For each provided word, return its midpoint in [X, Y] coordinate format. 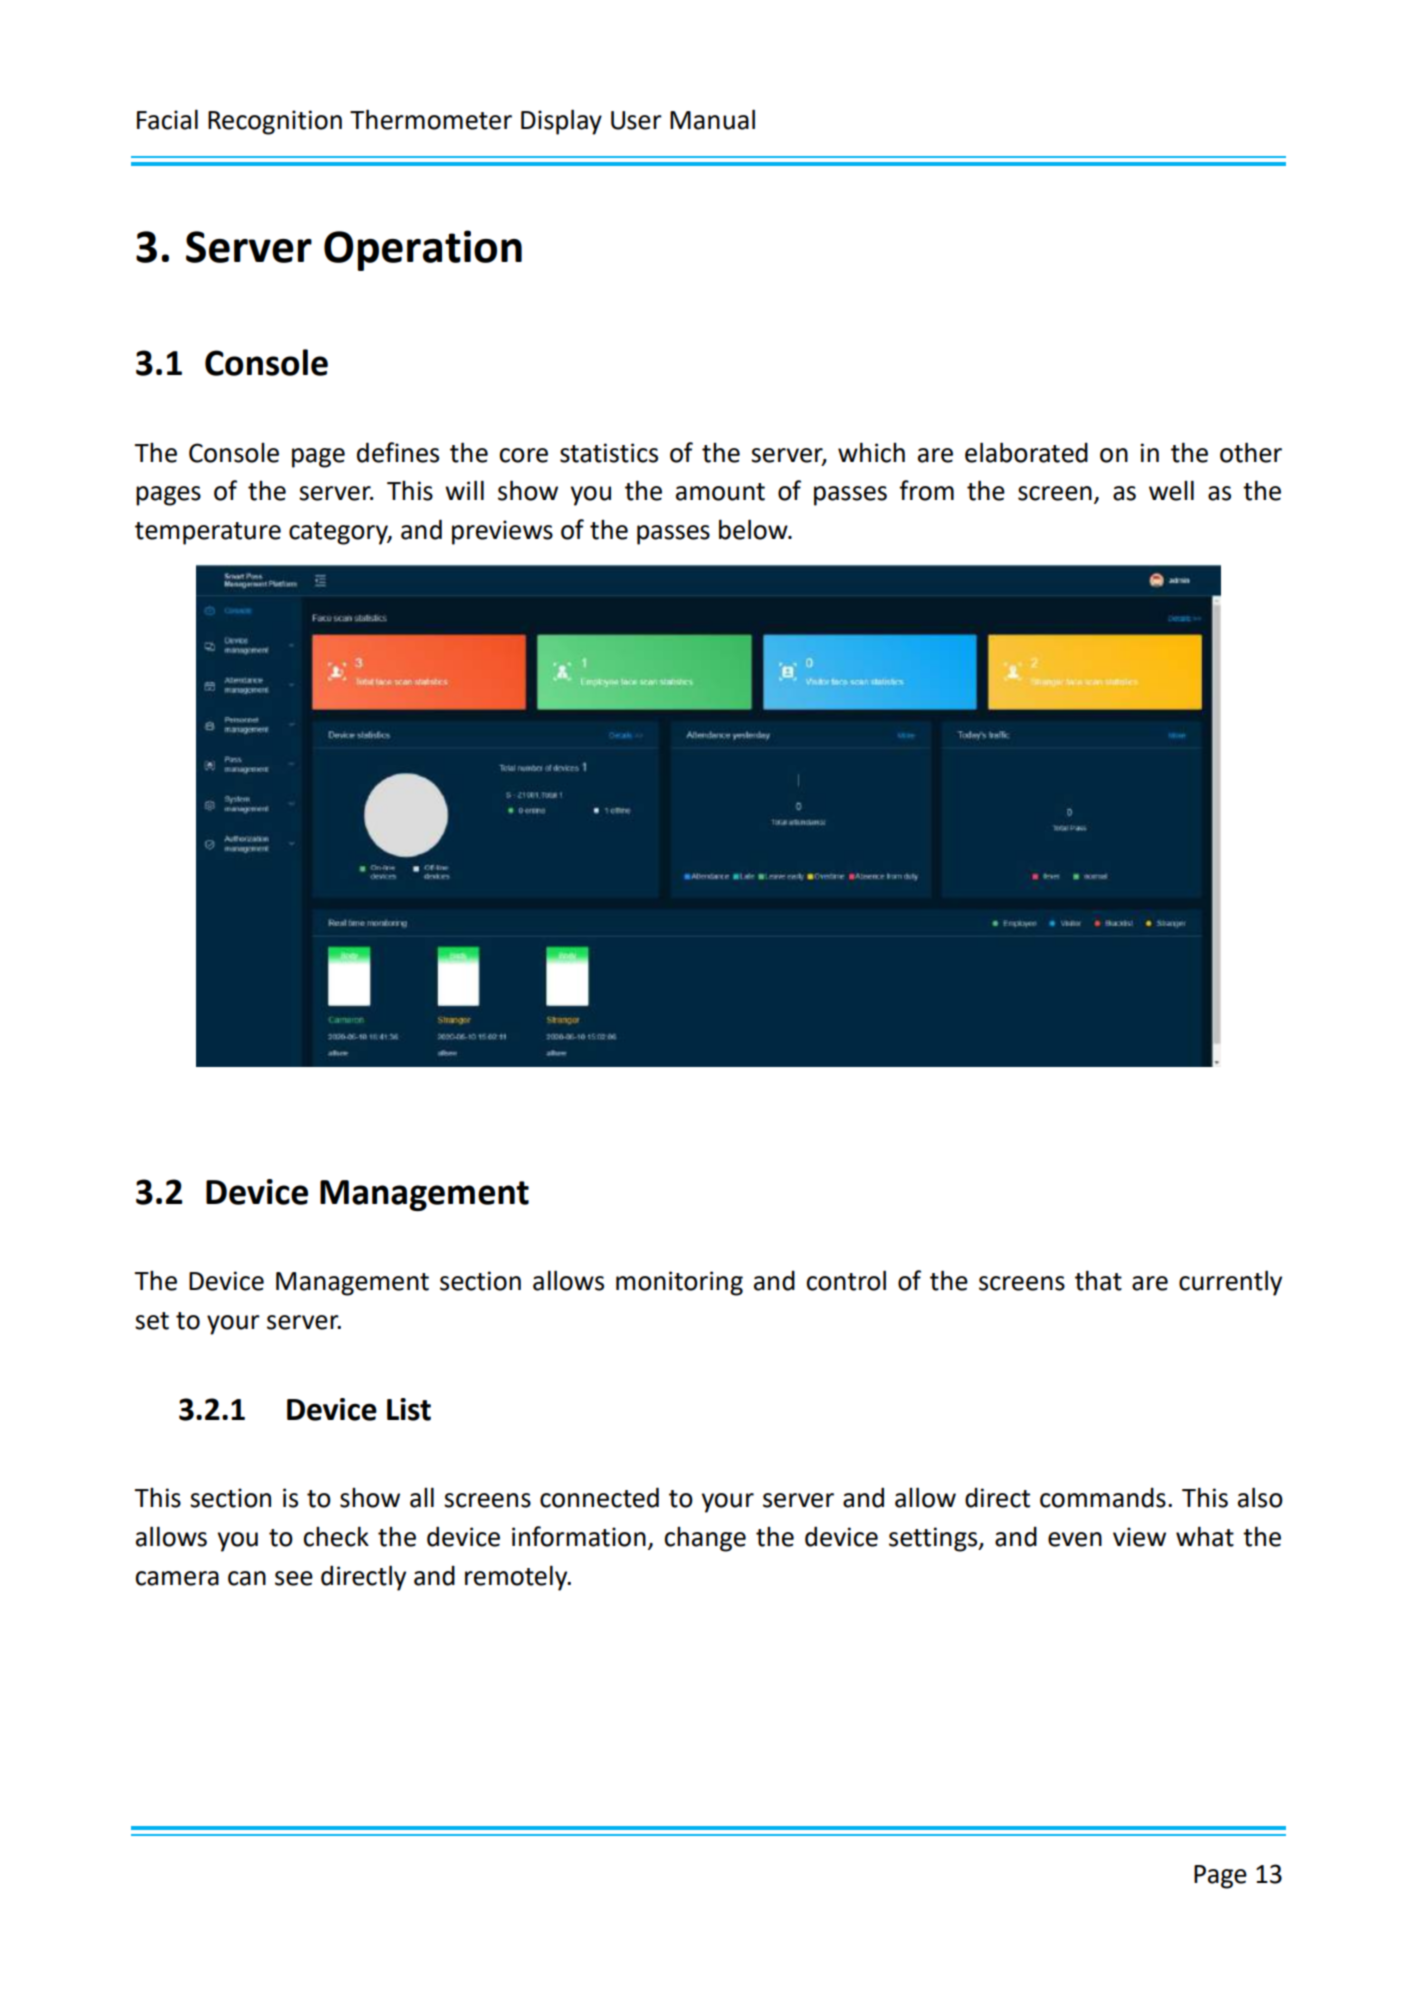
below [754, 529]
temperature [208, 533]
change [705, 1539]
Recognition [275, 122]
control [846, 1280]
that [1098, 1280]
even [1075, 1539]
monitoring [679, 1283]
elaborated [1026, 452]
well [1171, 490]
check [336, 1536]
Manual [712, 119]
